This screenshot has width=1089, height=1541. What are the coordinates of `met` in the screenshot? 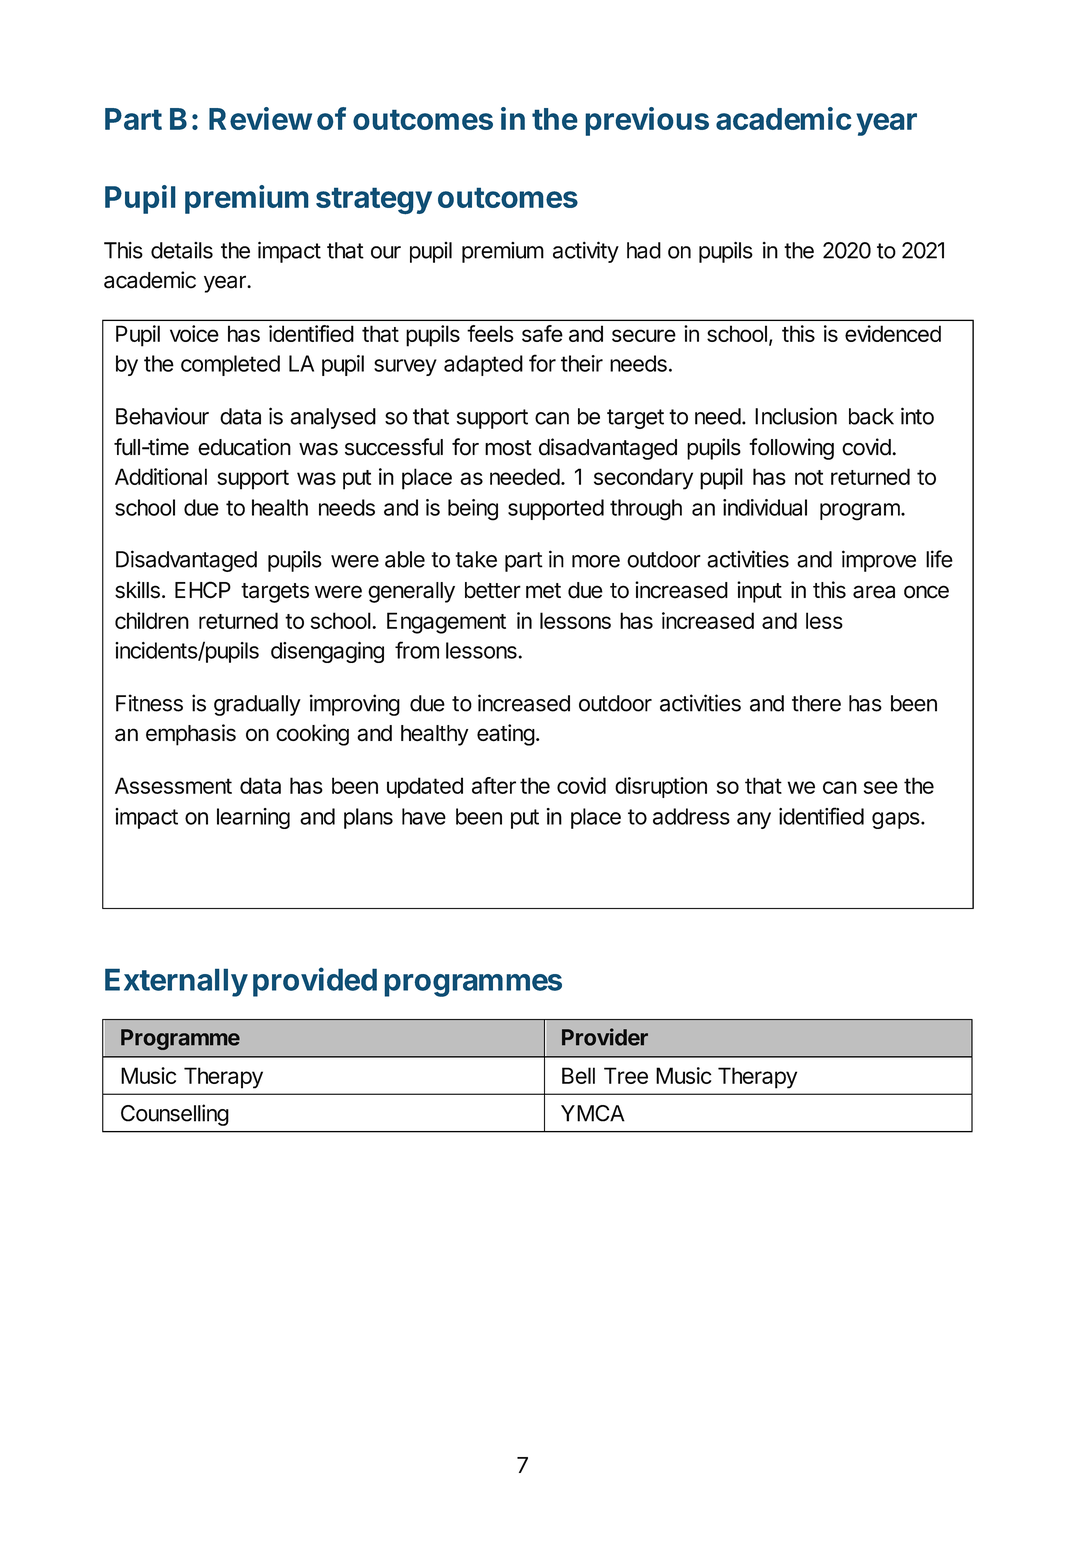 It's located at (543, 591).
